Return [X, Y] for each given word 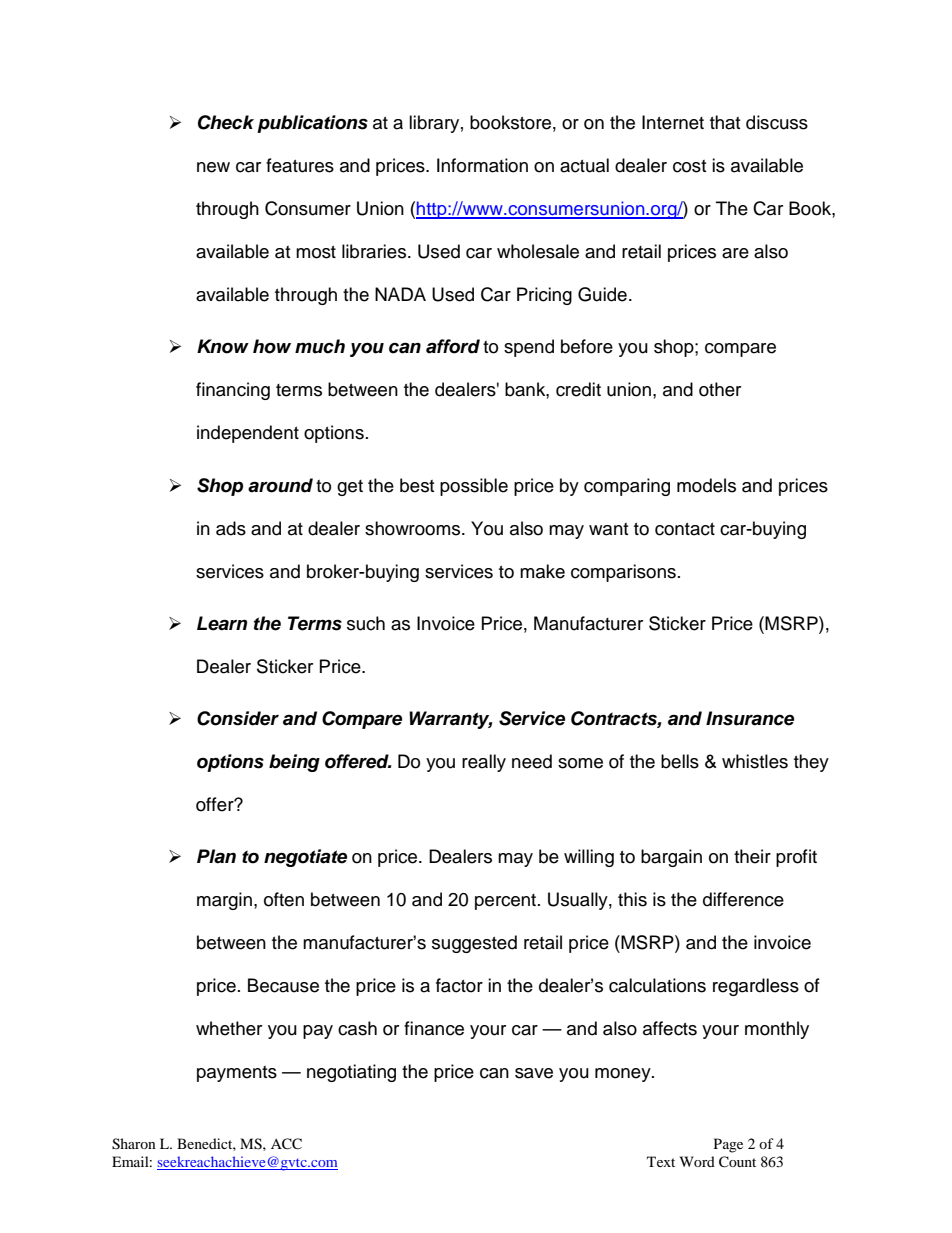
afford [453, 346]
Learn [222, 623]
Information [482, 165]
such [366, 623]
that [725, 122]
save [534, 1073]
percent [507, 902]
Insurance [750, 718]
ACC [286, 1144]
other [720, 389]
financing [233, 391]
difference [743, 899]
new [213, 167]
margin [224, 901]
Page [728, 1145]
